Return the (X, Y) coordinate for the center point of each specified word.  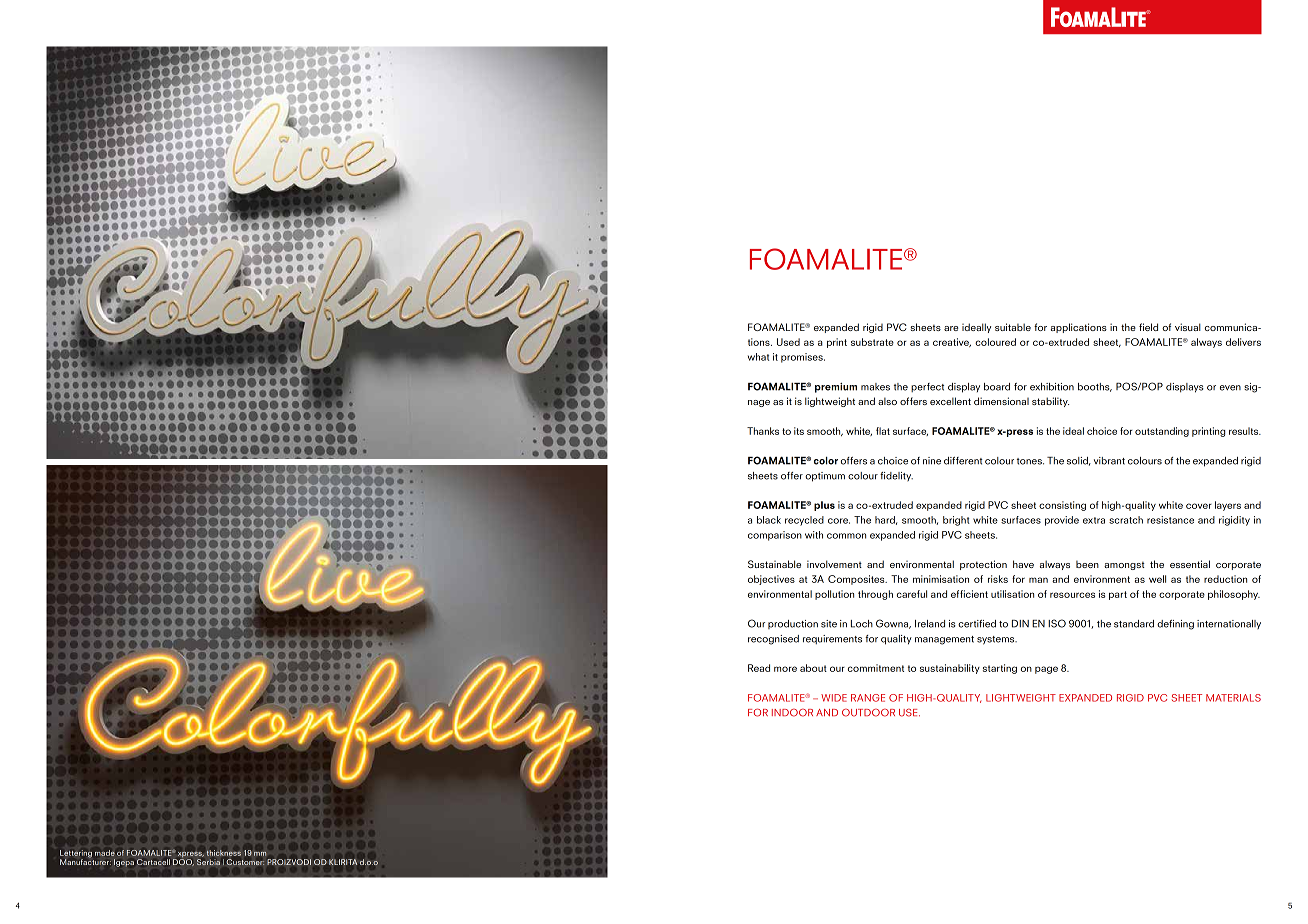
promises (803, 358)
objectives (771, 580)
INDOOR (792, 713)
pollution (834, 595)
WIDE (834, 698)
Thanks (763, 431)
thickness (224, 853)
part (1118, 595)
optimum (825, 477)
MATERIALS (1233, 698)
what (758, 357)
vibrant (1109, 461)
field (1148, 327)
